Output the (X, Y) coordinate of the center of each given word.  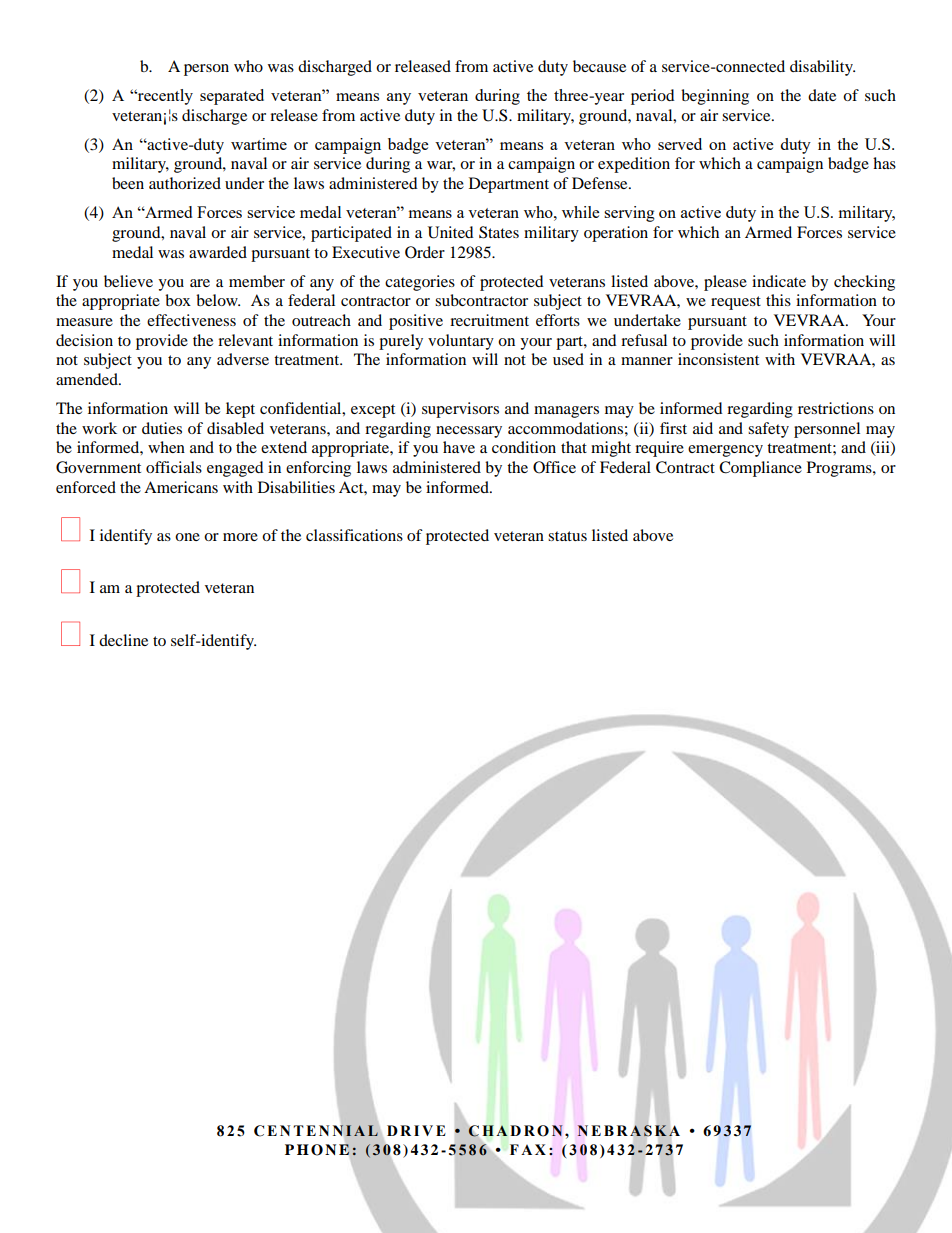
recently (164, 97)
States (499, 232)
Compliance (760, 469)
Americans (181, 487)
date (822, 95)
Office (554, 467)
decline (123, 640)
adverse (243, 359)
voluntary (461, 342)
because (599, 66)
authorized (185, 183)
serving (629, 214)
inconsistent (718, 359)
